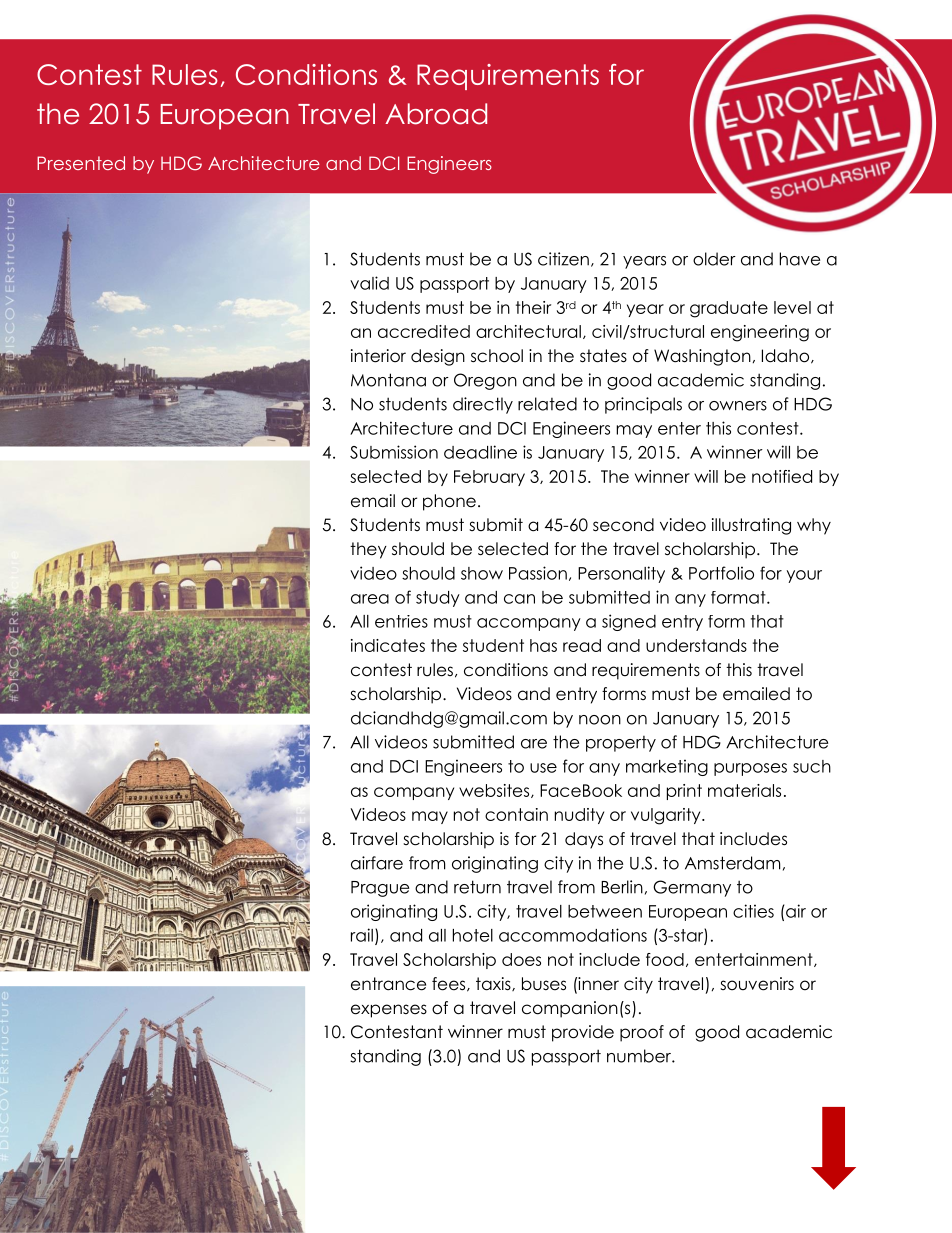 The width and height of the screenshot is (952, 1233). I want to click on citizen, so click(563, 259).
